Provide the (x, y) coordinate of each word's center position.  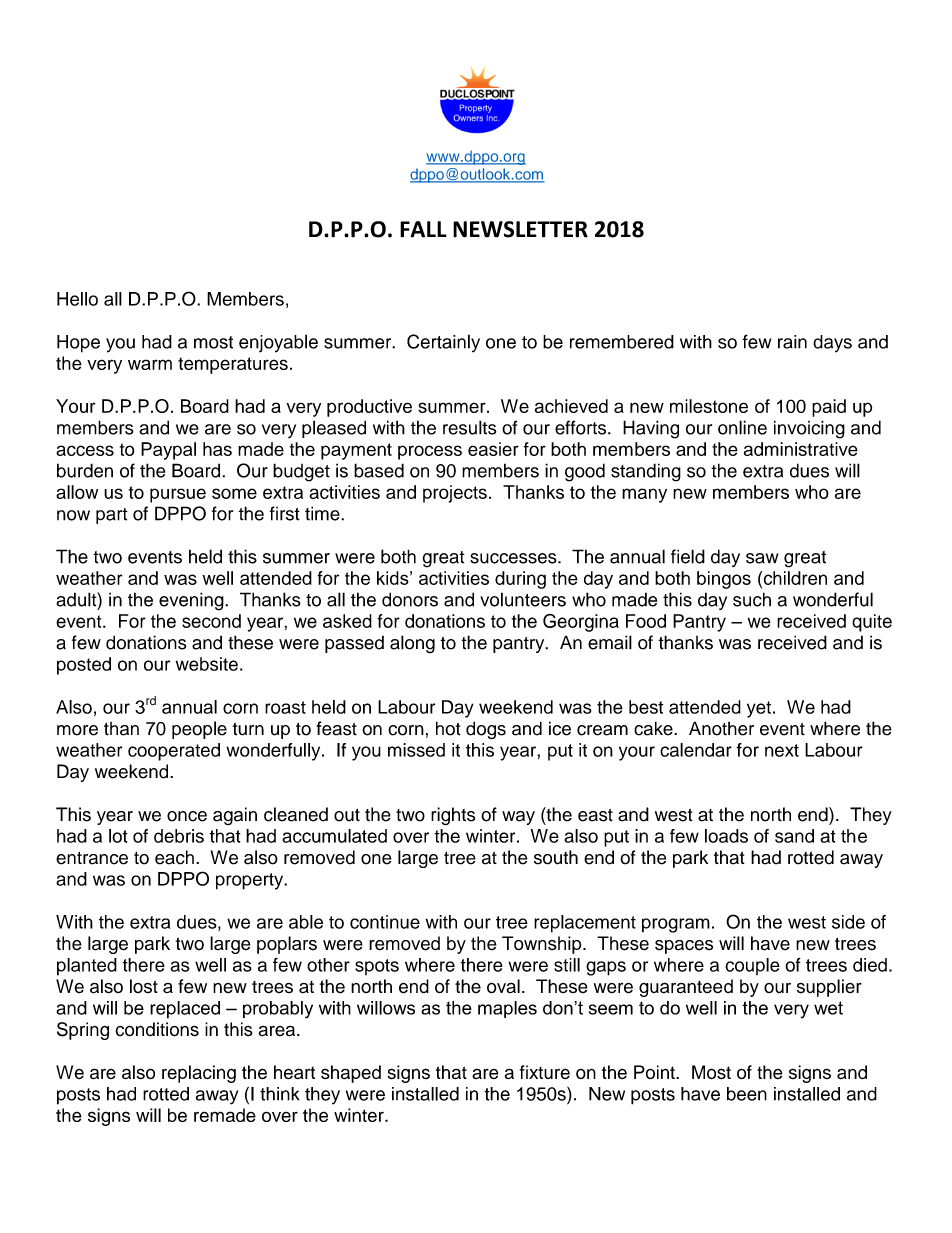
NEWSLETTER (520, 229)
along (412, 644)
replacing (199, 1074)
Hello (77, 299)
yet (759, 709)
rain (792, 342)
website (207, 664)
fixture (545, 1072)
